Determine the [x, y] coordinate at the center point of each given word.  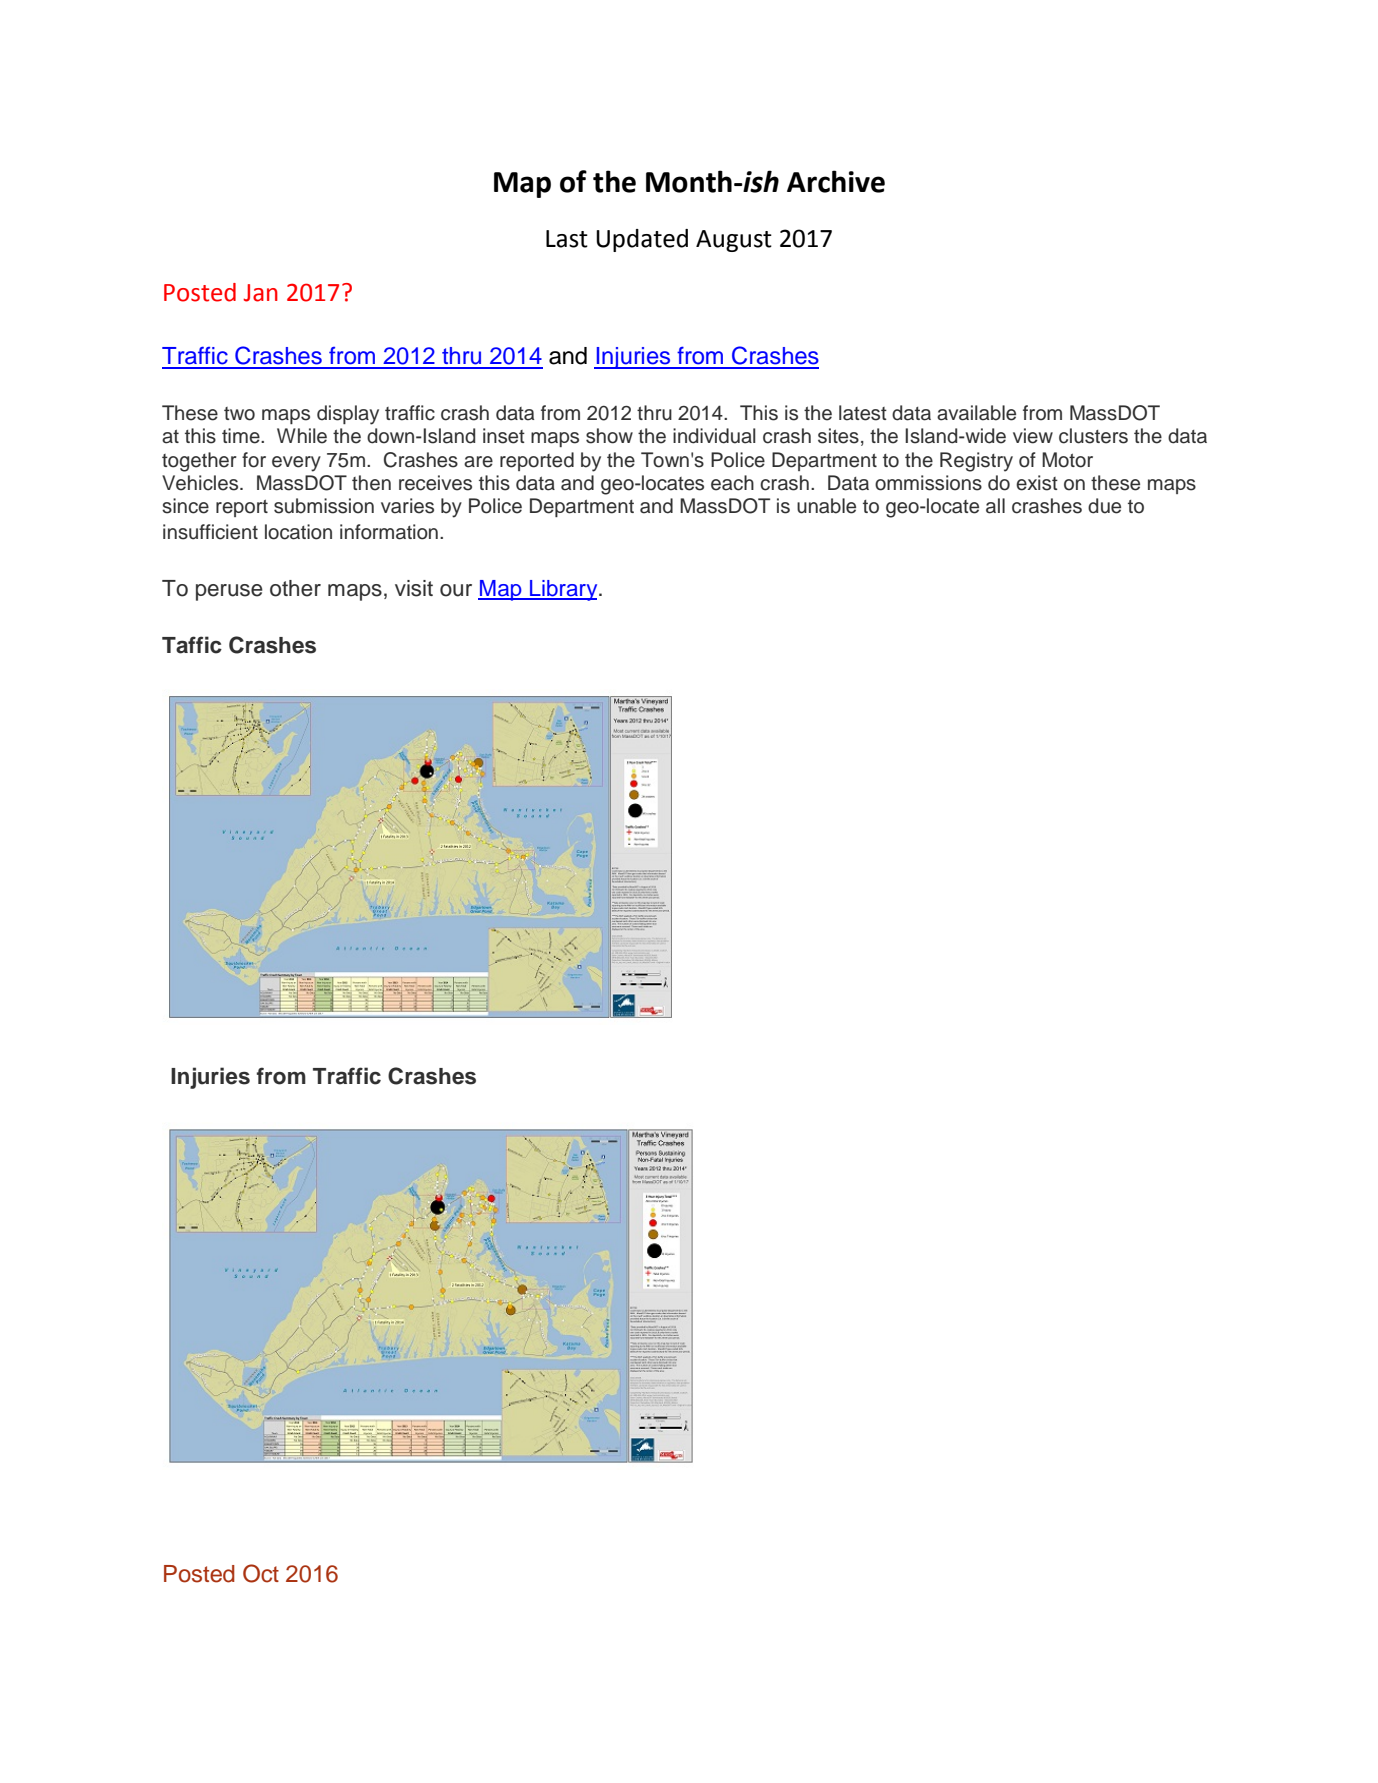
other [295, 588]
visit [414, 588]
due [1104, 506]
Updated [642, 240]
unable [826, 506]
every [296, 464]
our [456, 590]
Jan [260, 293]
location [298, 532]
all [995, 506]
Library [564, 590]
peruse [229, 592]
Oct [261, 1573]
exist [1037, 483]
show [609, 436]
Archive [836, 181]
